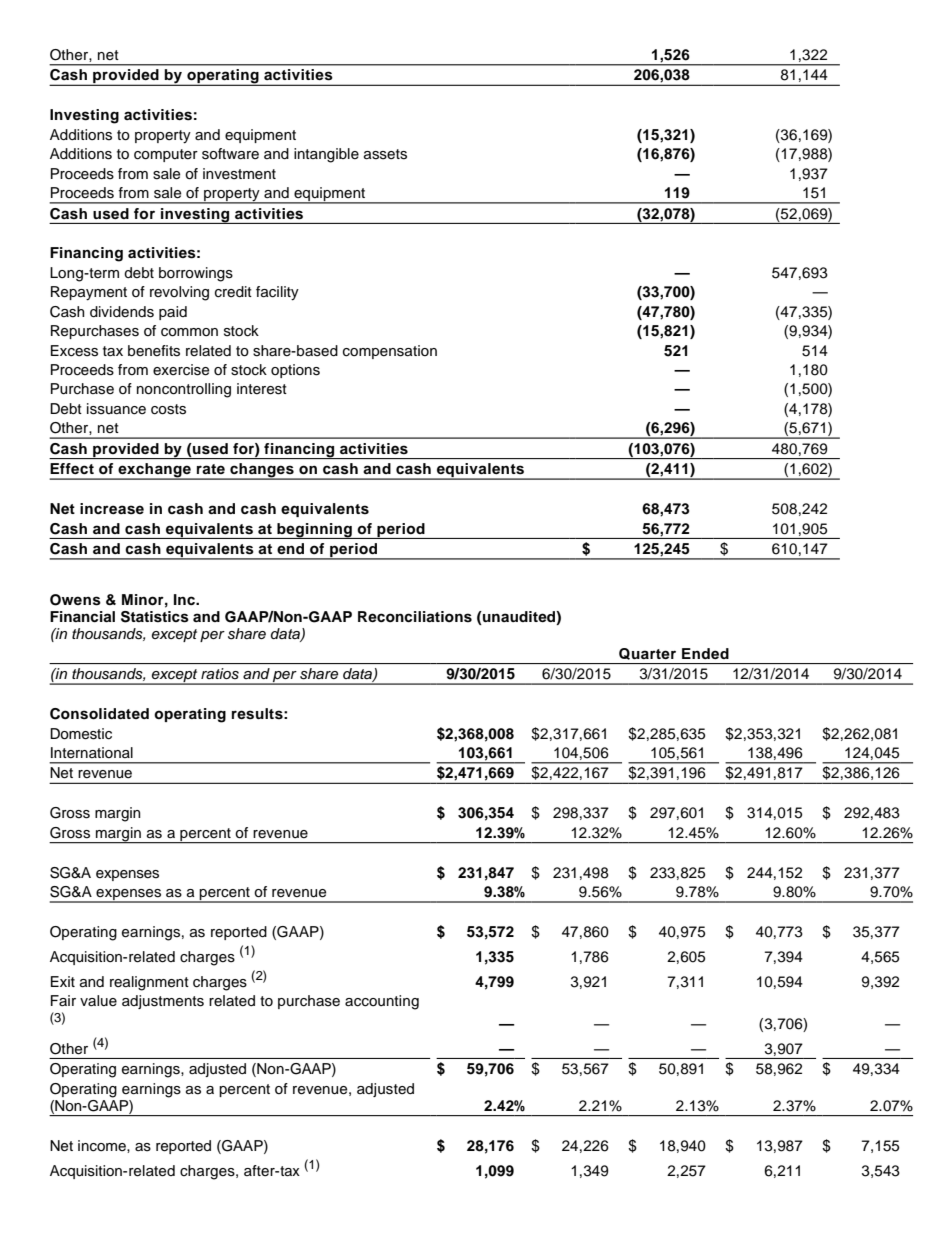 This page has width=952, height=1233. What do you see at coordinates (326, 155) in the page?
I see `intangible` at bounding box center [326, 155].
